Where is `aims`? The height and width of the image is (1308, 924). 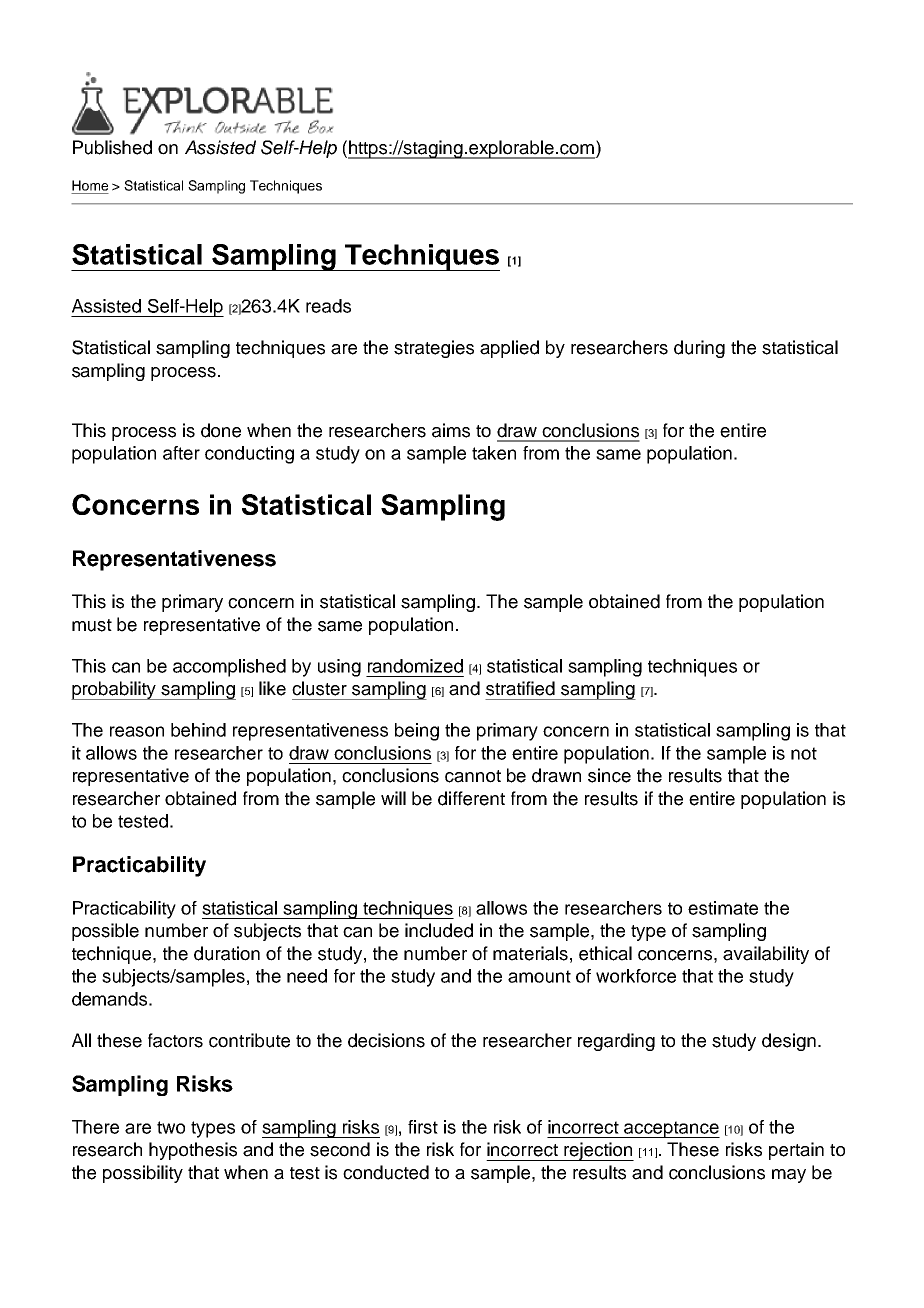 aims is located at coordinates (451, 430).
